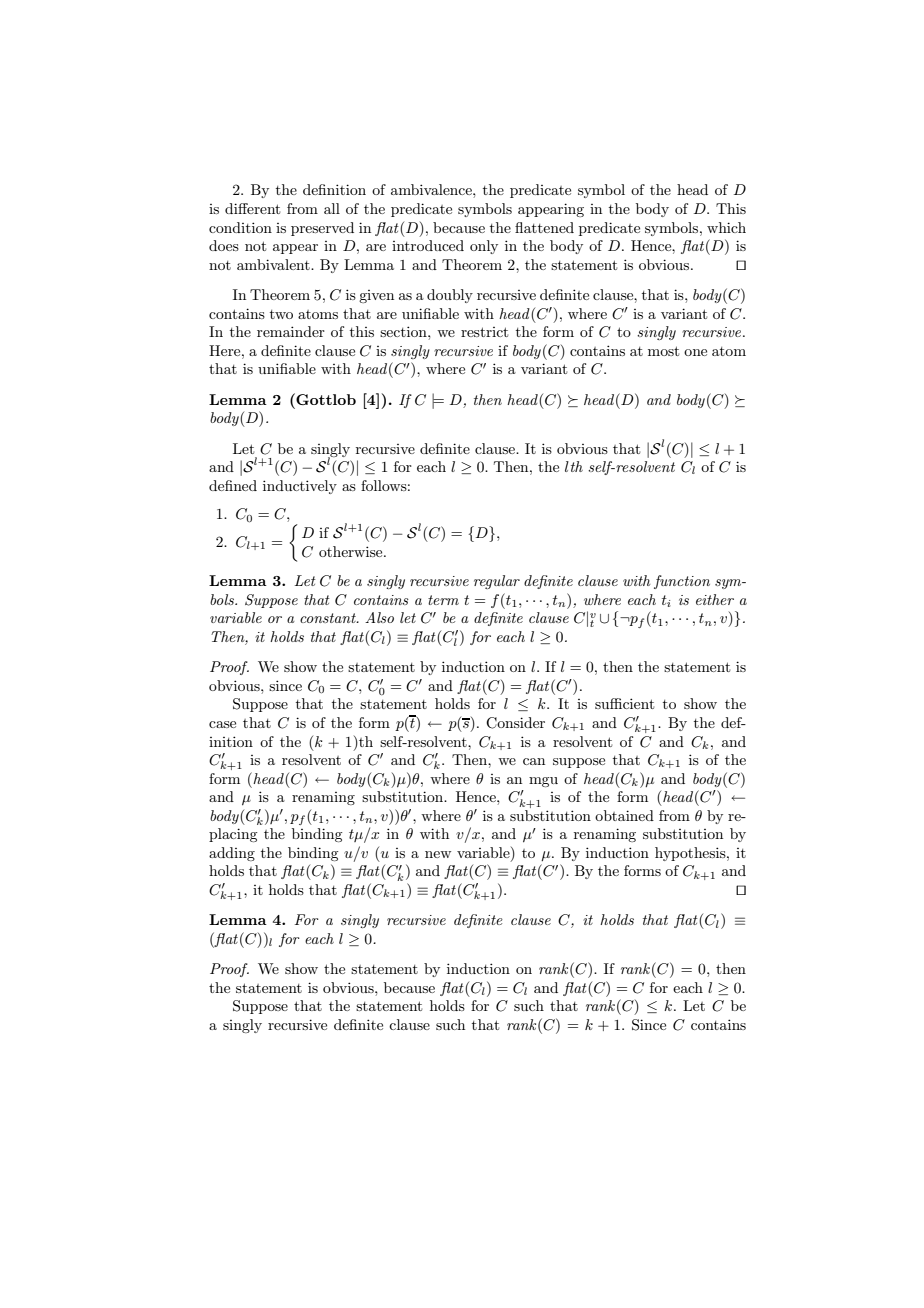  I want to click on inductively, so click(300, 487).
